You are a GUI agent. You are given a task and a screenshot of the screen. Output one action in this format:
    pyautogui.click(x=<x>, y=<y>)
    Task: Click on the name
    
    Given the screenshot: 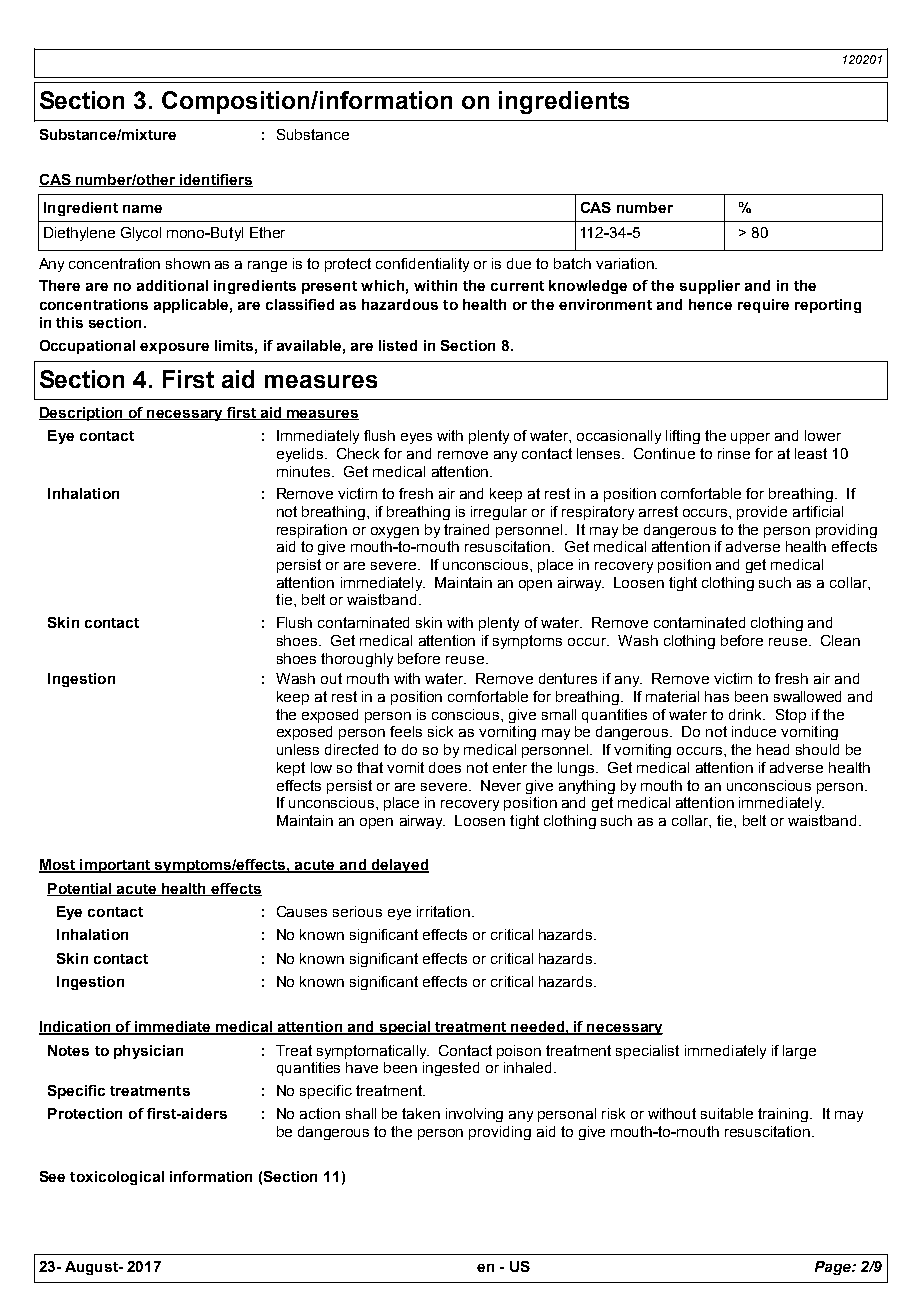 What is the action you would take?
    pyautogui.click(x=142, y=209)
